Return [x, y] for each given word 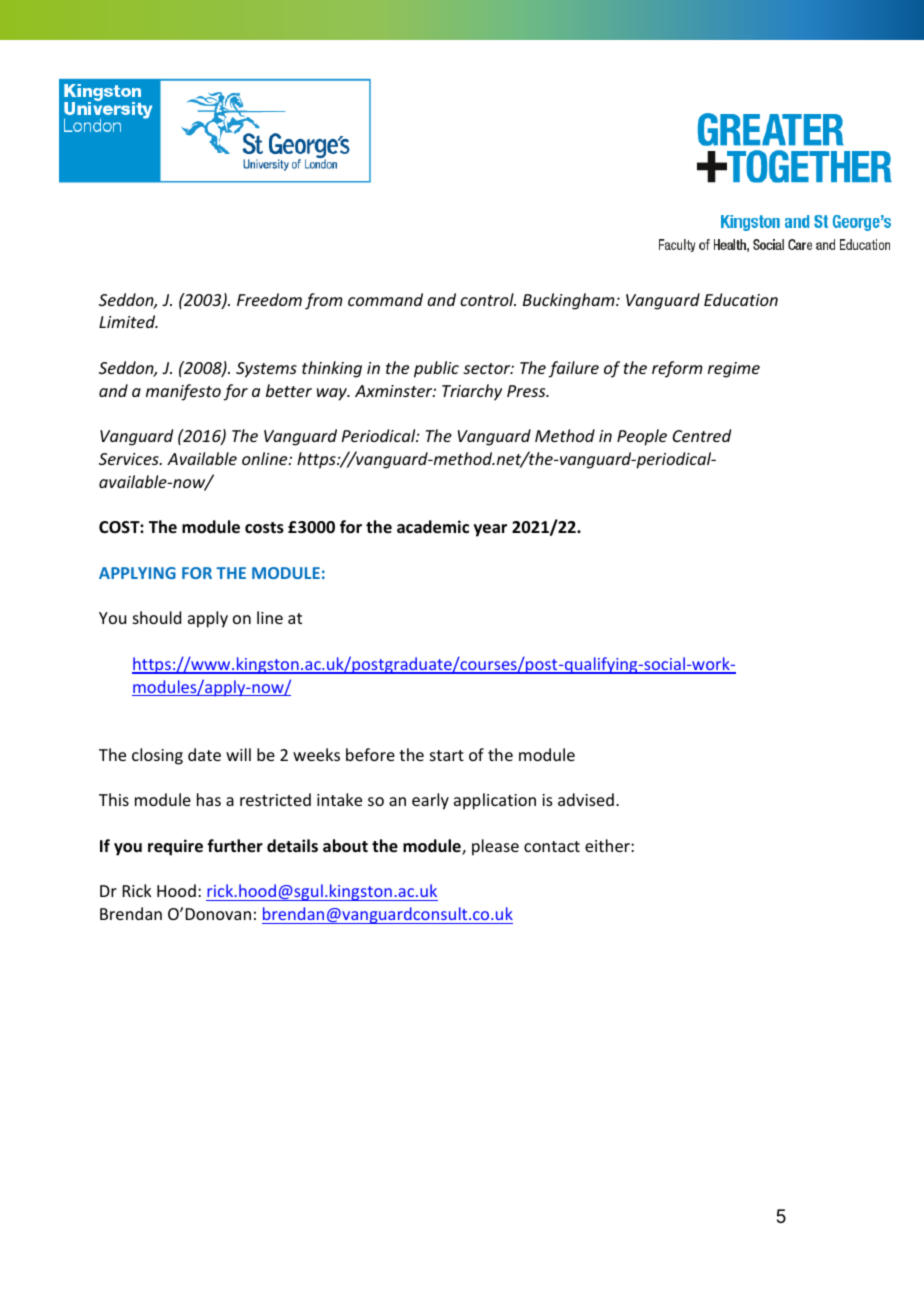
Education [741, 299]
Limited [128, 321]
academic [433, 527]
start [447, 755]
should [157, 617]
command [385, 299]
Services [130, 459]
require [175, 847]
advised [586, 799]
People [642, 437]
